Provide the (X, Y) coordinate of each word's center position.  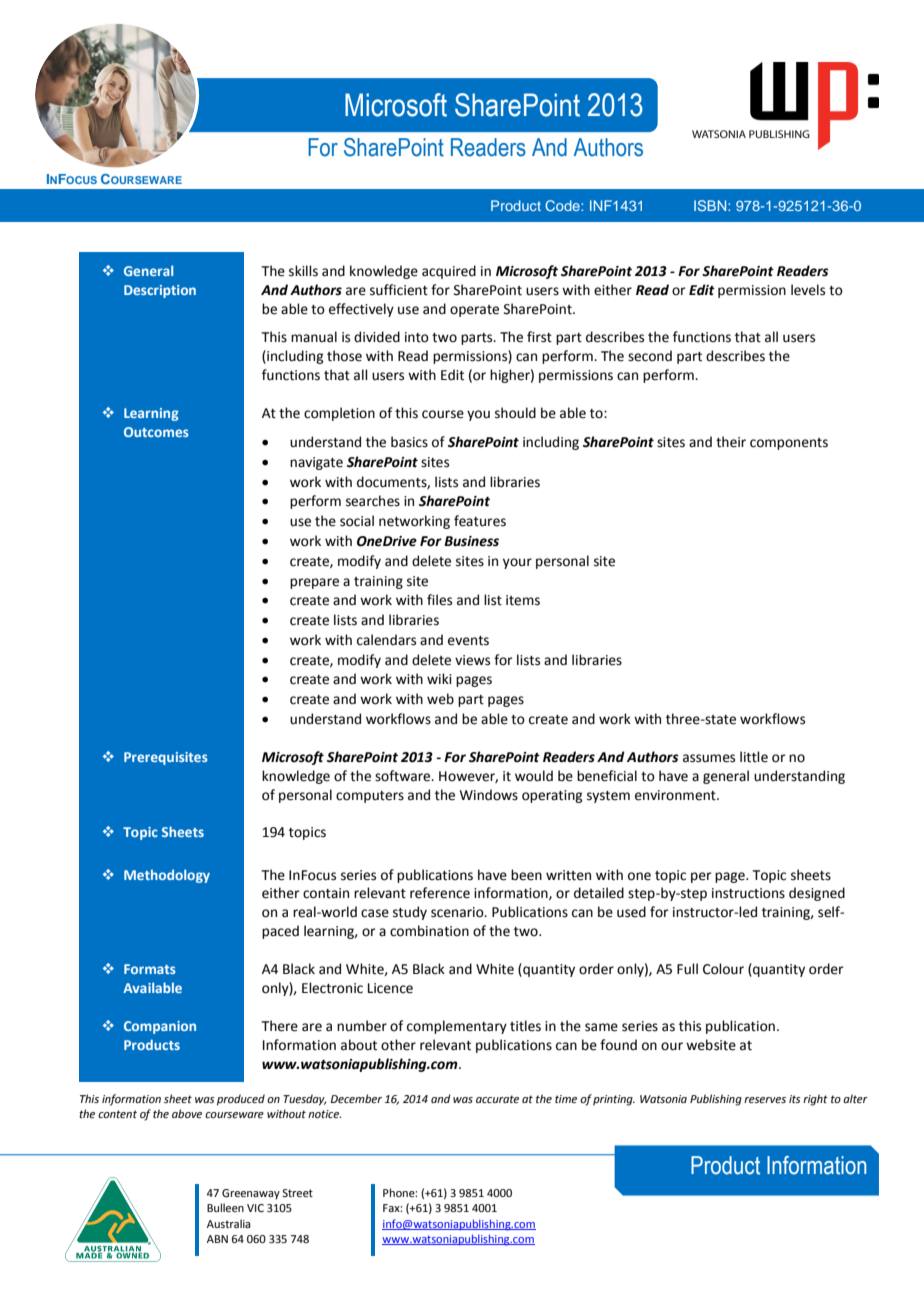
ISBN (711, 205)
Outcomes (156, 432)
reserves (765, 1100)
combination (429, 931)
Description (160, 291)
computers (370, 797)
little (754, 757)
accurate (497, 1099)
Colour (723, 969)
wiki (439, 678)
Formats (150, 969)
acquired (449, 272)
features (480, 521)
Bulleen (225, 1207)
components (789, 444)
